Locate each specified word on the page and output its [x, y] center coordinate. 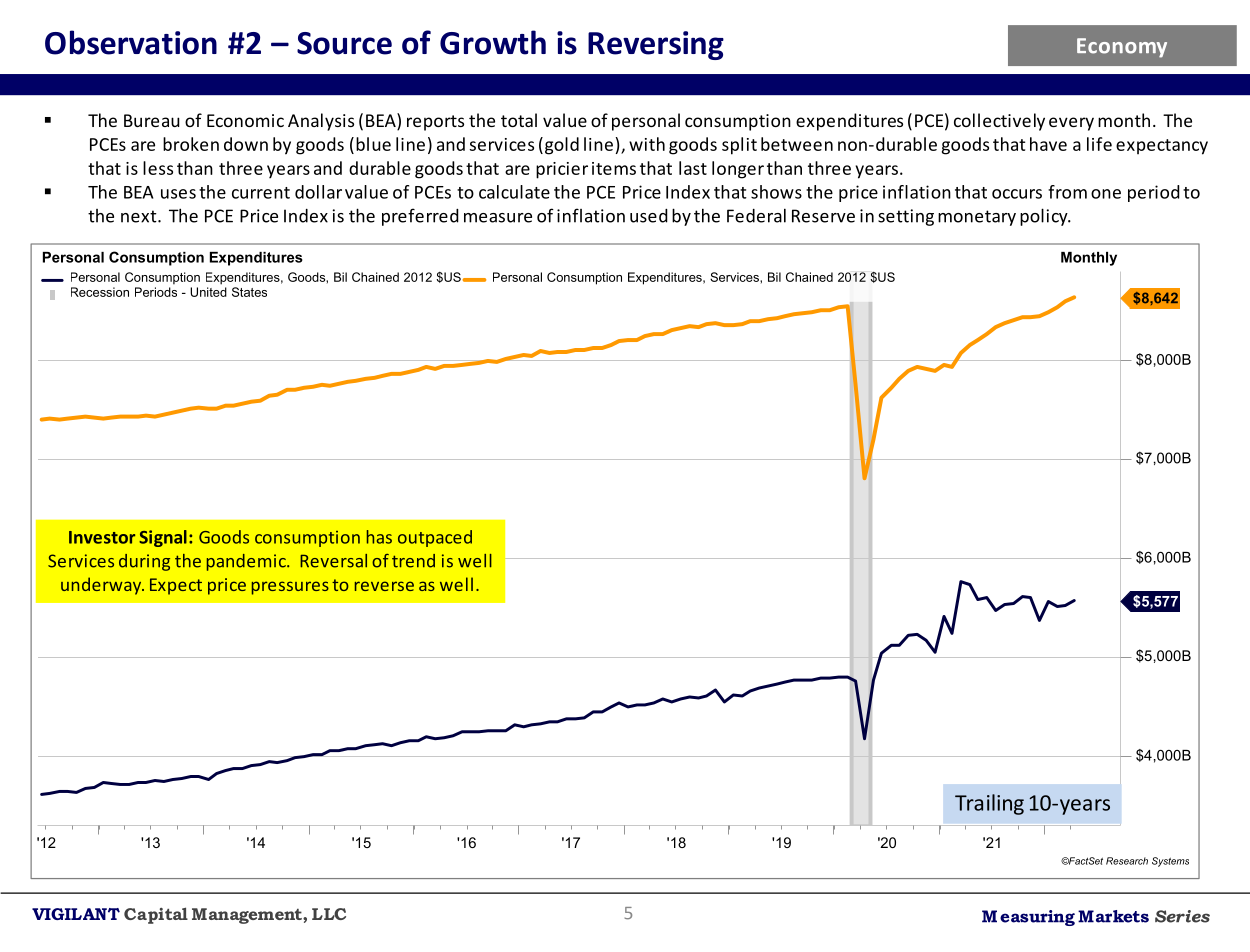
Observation [131, 42]
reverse [384, 586]
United [208, 292]
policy [1045, 217]
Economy [1122, 48]
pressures [290, 588]
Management [248, 916]
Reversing [656, 45]
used [649, 216]
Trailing [989, 804]
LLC [329, 914]
